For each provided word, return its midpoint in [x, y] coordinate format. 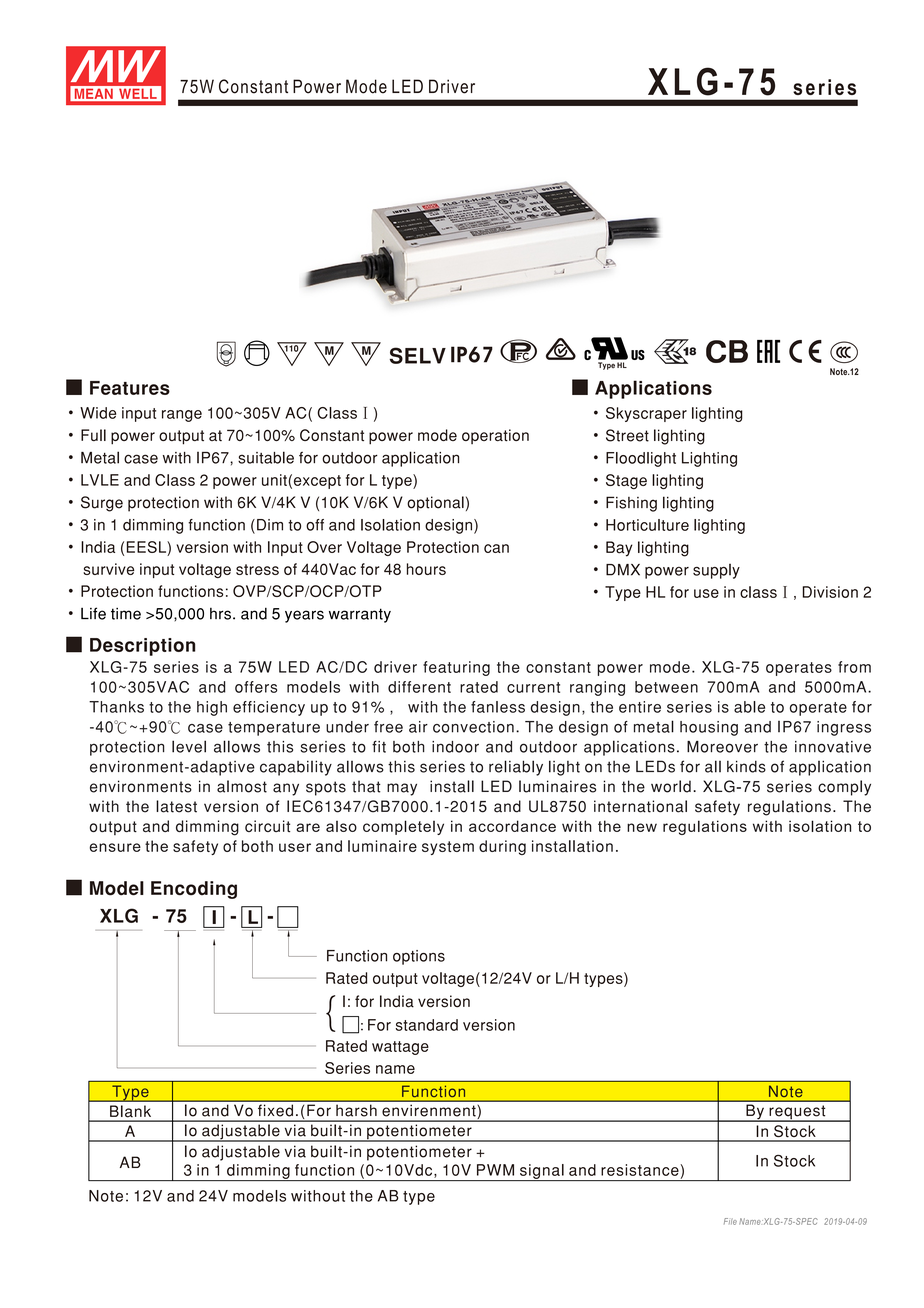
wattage [400, 1048]
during [502, 847]
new [642, 827]
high [212, 708]
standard [427, 1025]
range [182, 416]
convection [473, 727]
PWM [495, 1170]
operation [495, 436]
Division [830, 592]
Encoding [194, 890]
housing [709, 728]
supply [716, 571]
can [496, 548]
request [797, 1113]
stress [257, 569]
